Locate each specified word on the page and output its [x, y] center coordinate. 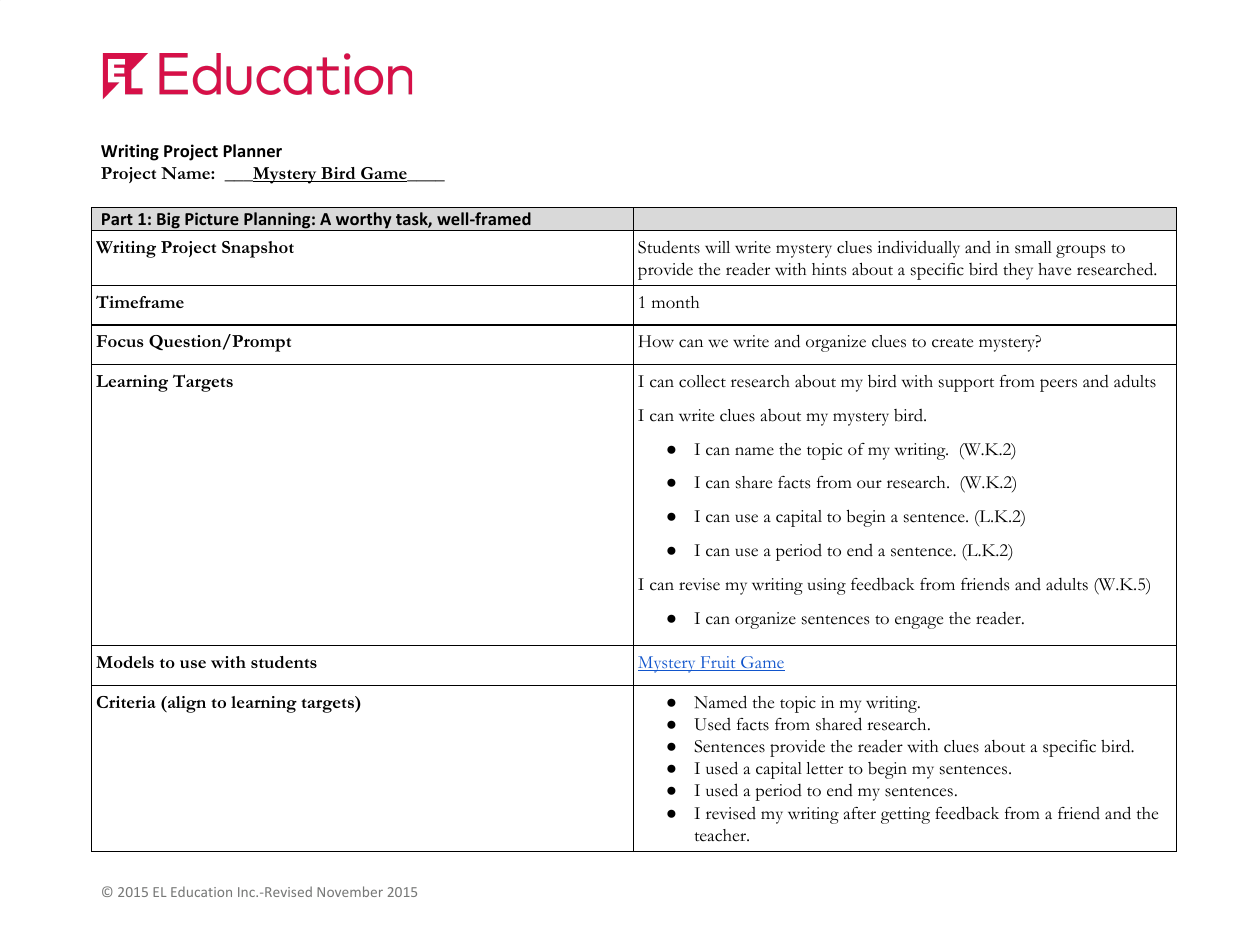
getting [905, 815]
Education [201, 891]
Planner [252, 151]
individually [918, 249]
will [717, 247]
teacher [721, 835]
